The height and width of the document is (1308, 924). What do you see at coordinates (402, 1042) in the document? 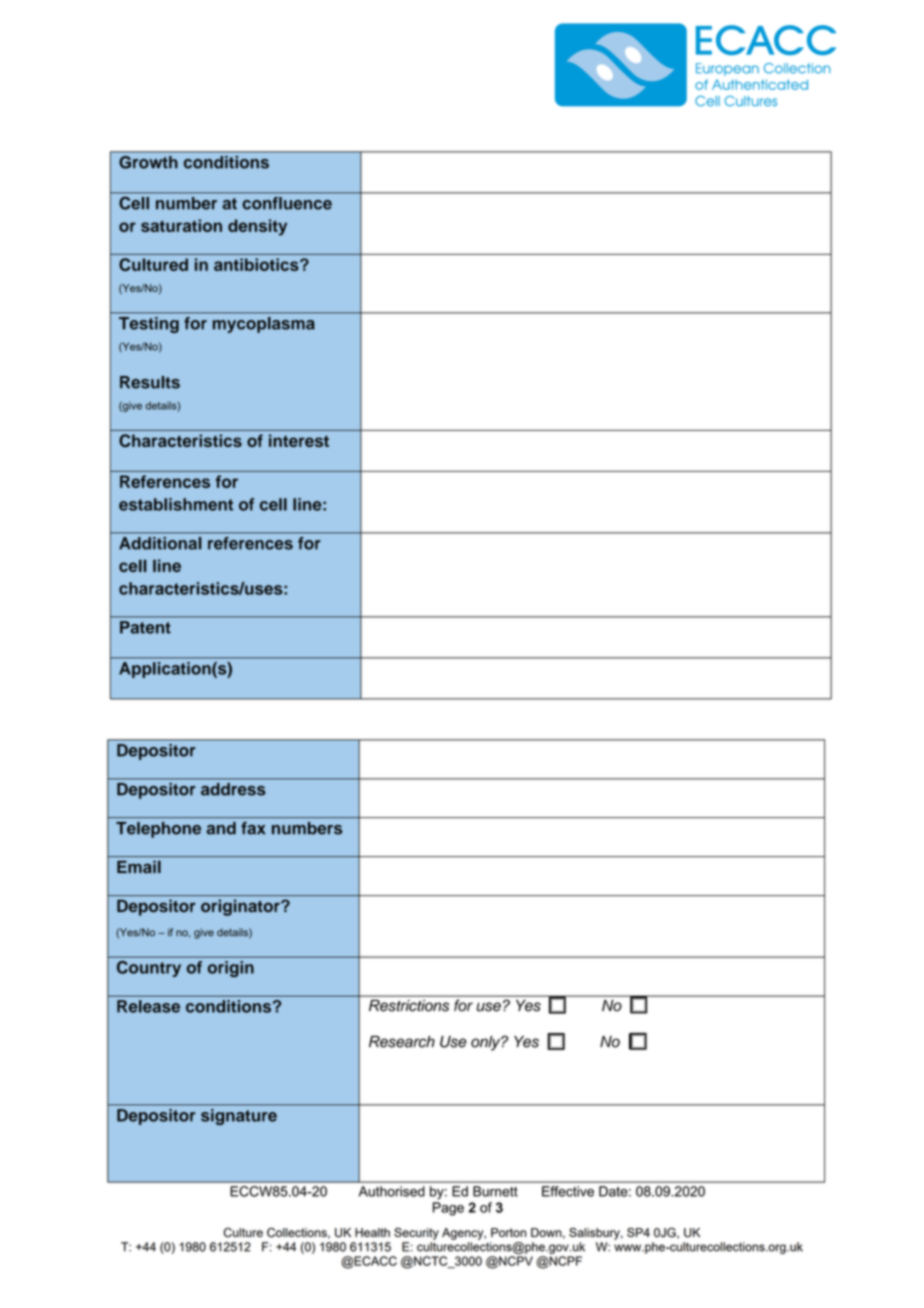
I see `Research` at bounding box center [402, 1042].
